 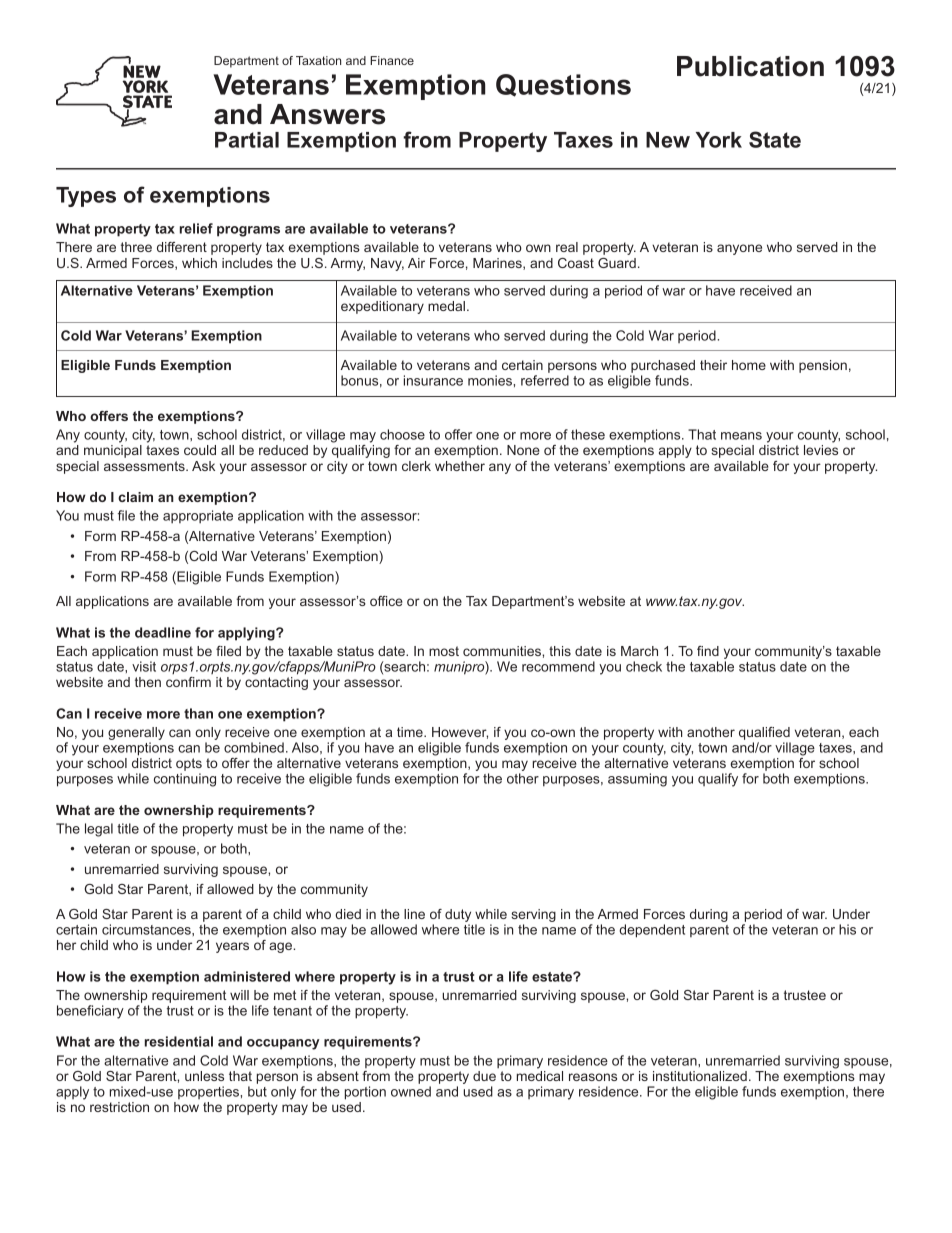 What do you see at coordinates (198, 517) in the screenshot?
I see `appropriate` at bounding box center [198, 517].
